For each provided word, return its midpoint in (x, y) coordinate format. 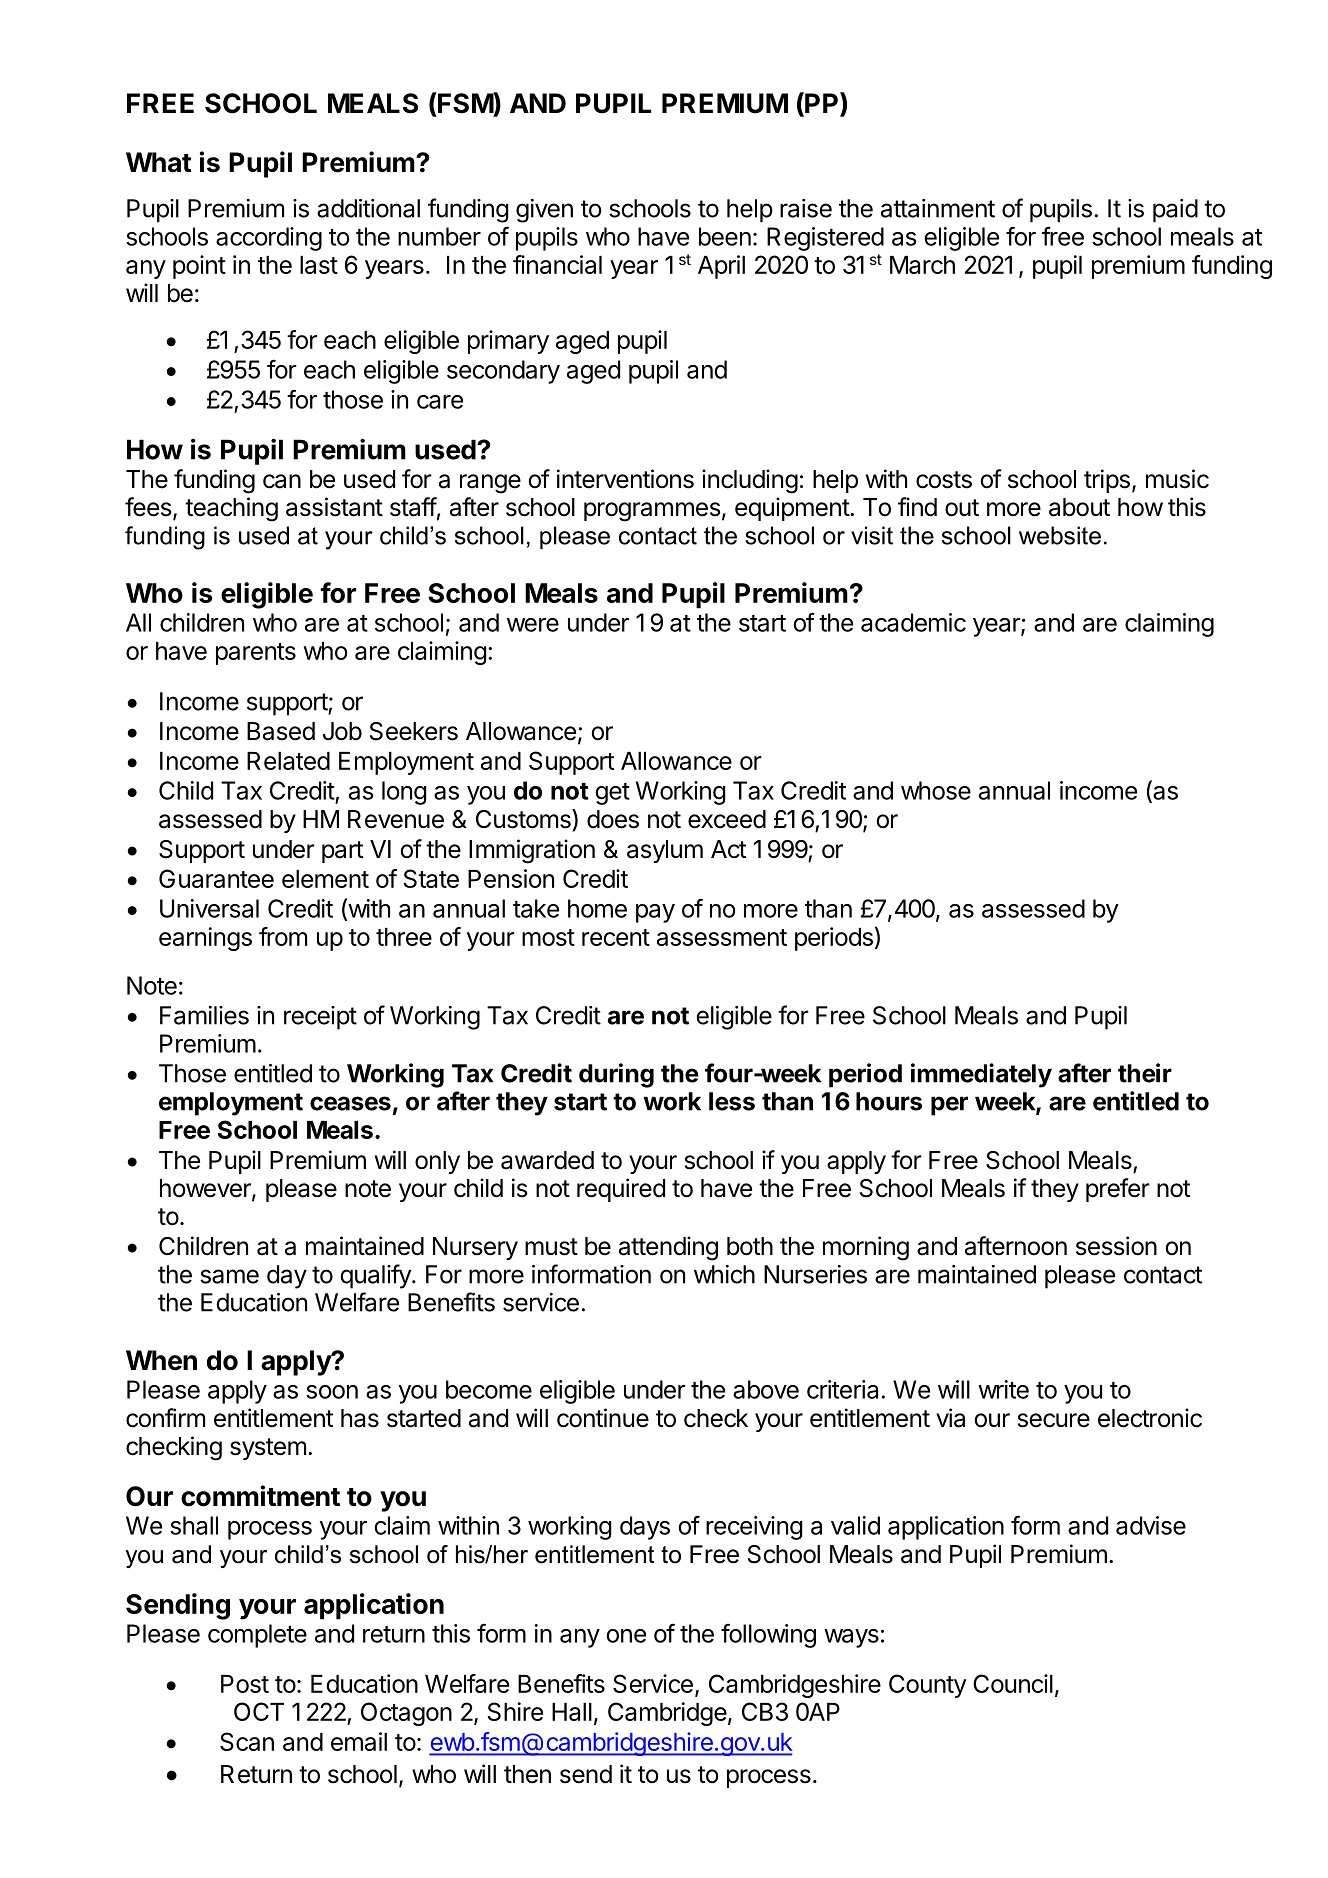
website (1060, 535)
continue (603, 1418)
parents (256, 654)
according (269, 239)
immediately (981, 1075)
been (725, 236)
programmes (652, 512)
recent (616, 937)
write (1003, 1389)
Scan (247, 1741)
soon (332, 1392)
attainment (938, 208)
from (283, 936)
